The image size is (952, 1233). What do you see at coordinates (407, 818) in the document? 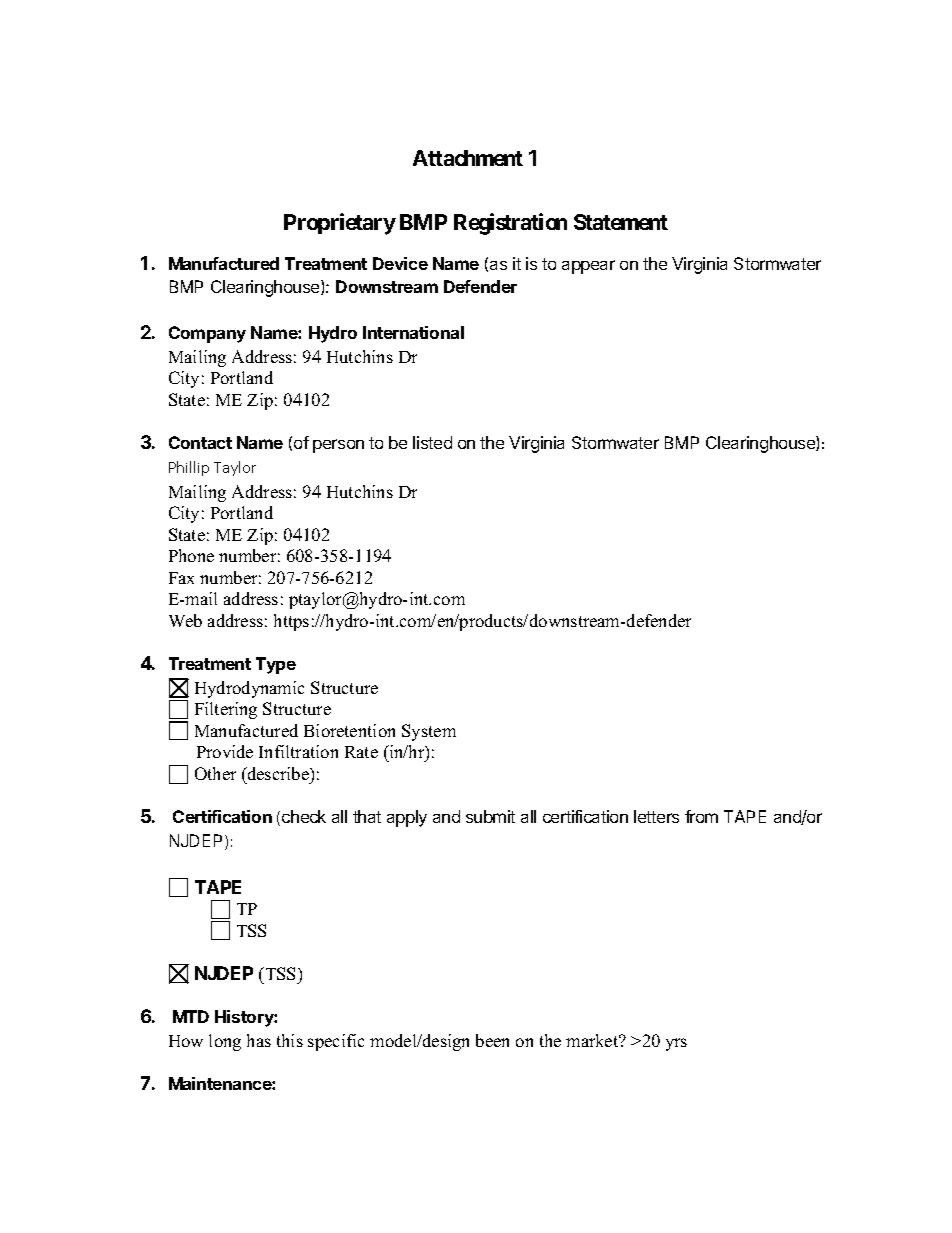
I see `apply` at bounding box center [407, 818].
